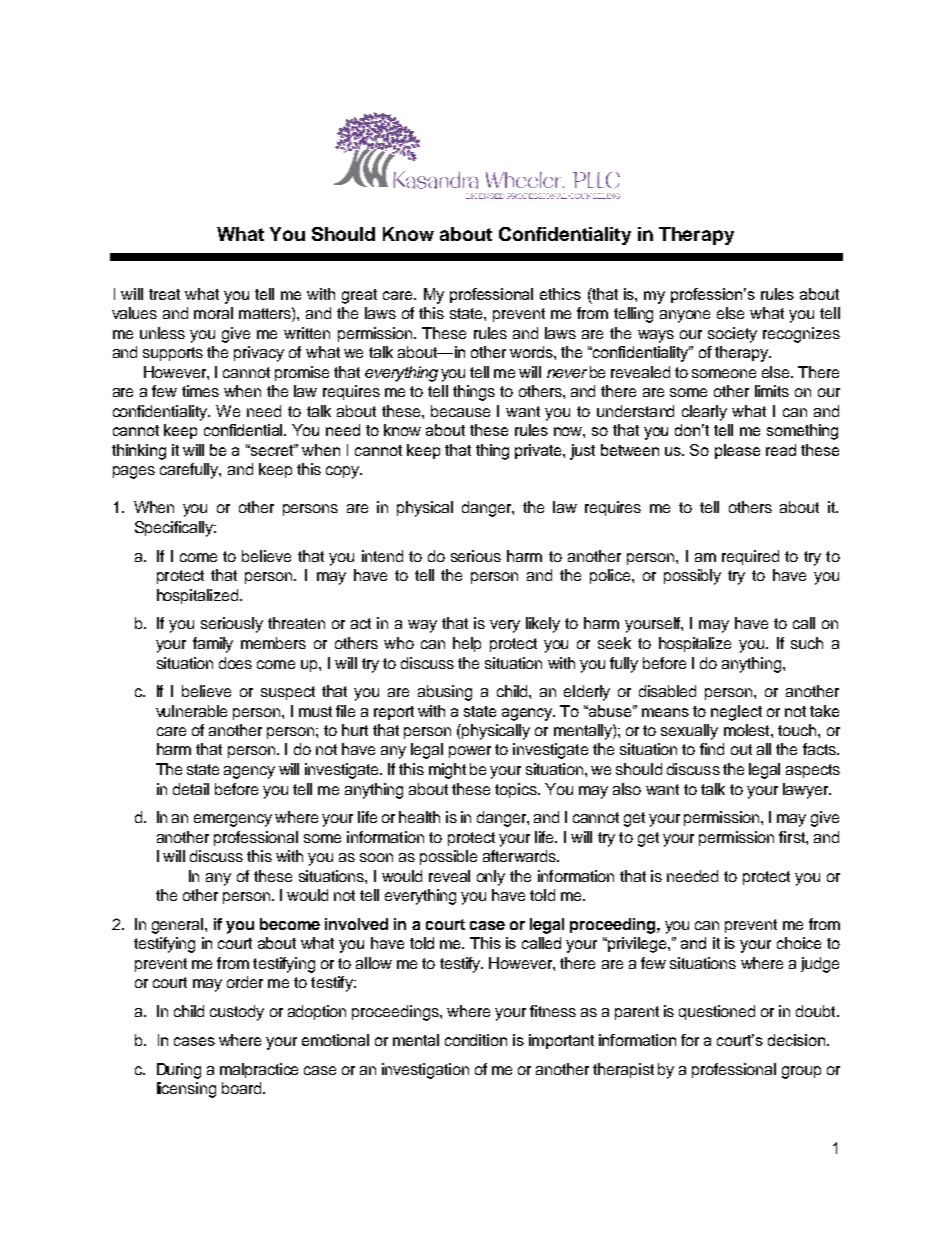 Image resolution: width=952 pixels, height=1233 pixels. Describe the element at coordinates (732, 335) in the screenshot. I see `society` at that location.
